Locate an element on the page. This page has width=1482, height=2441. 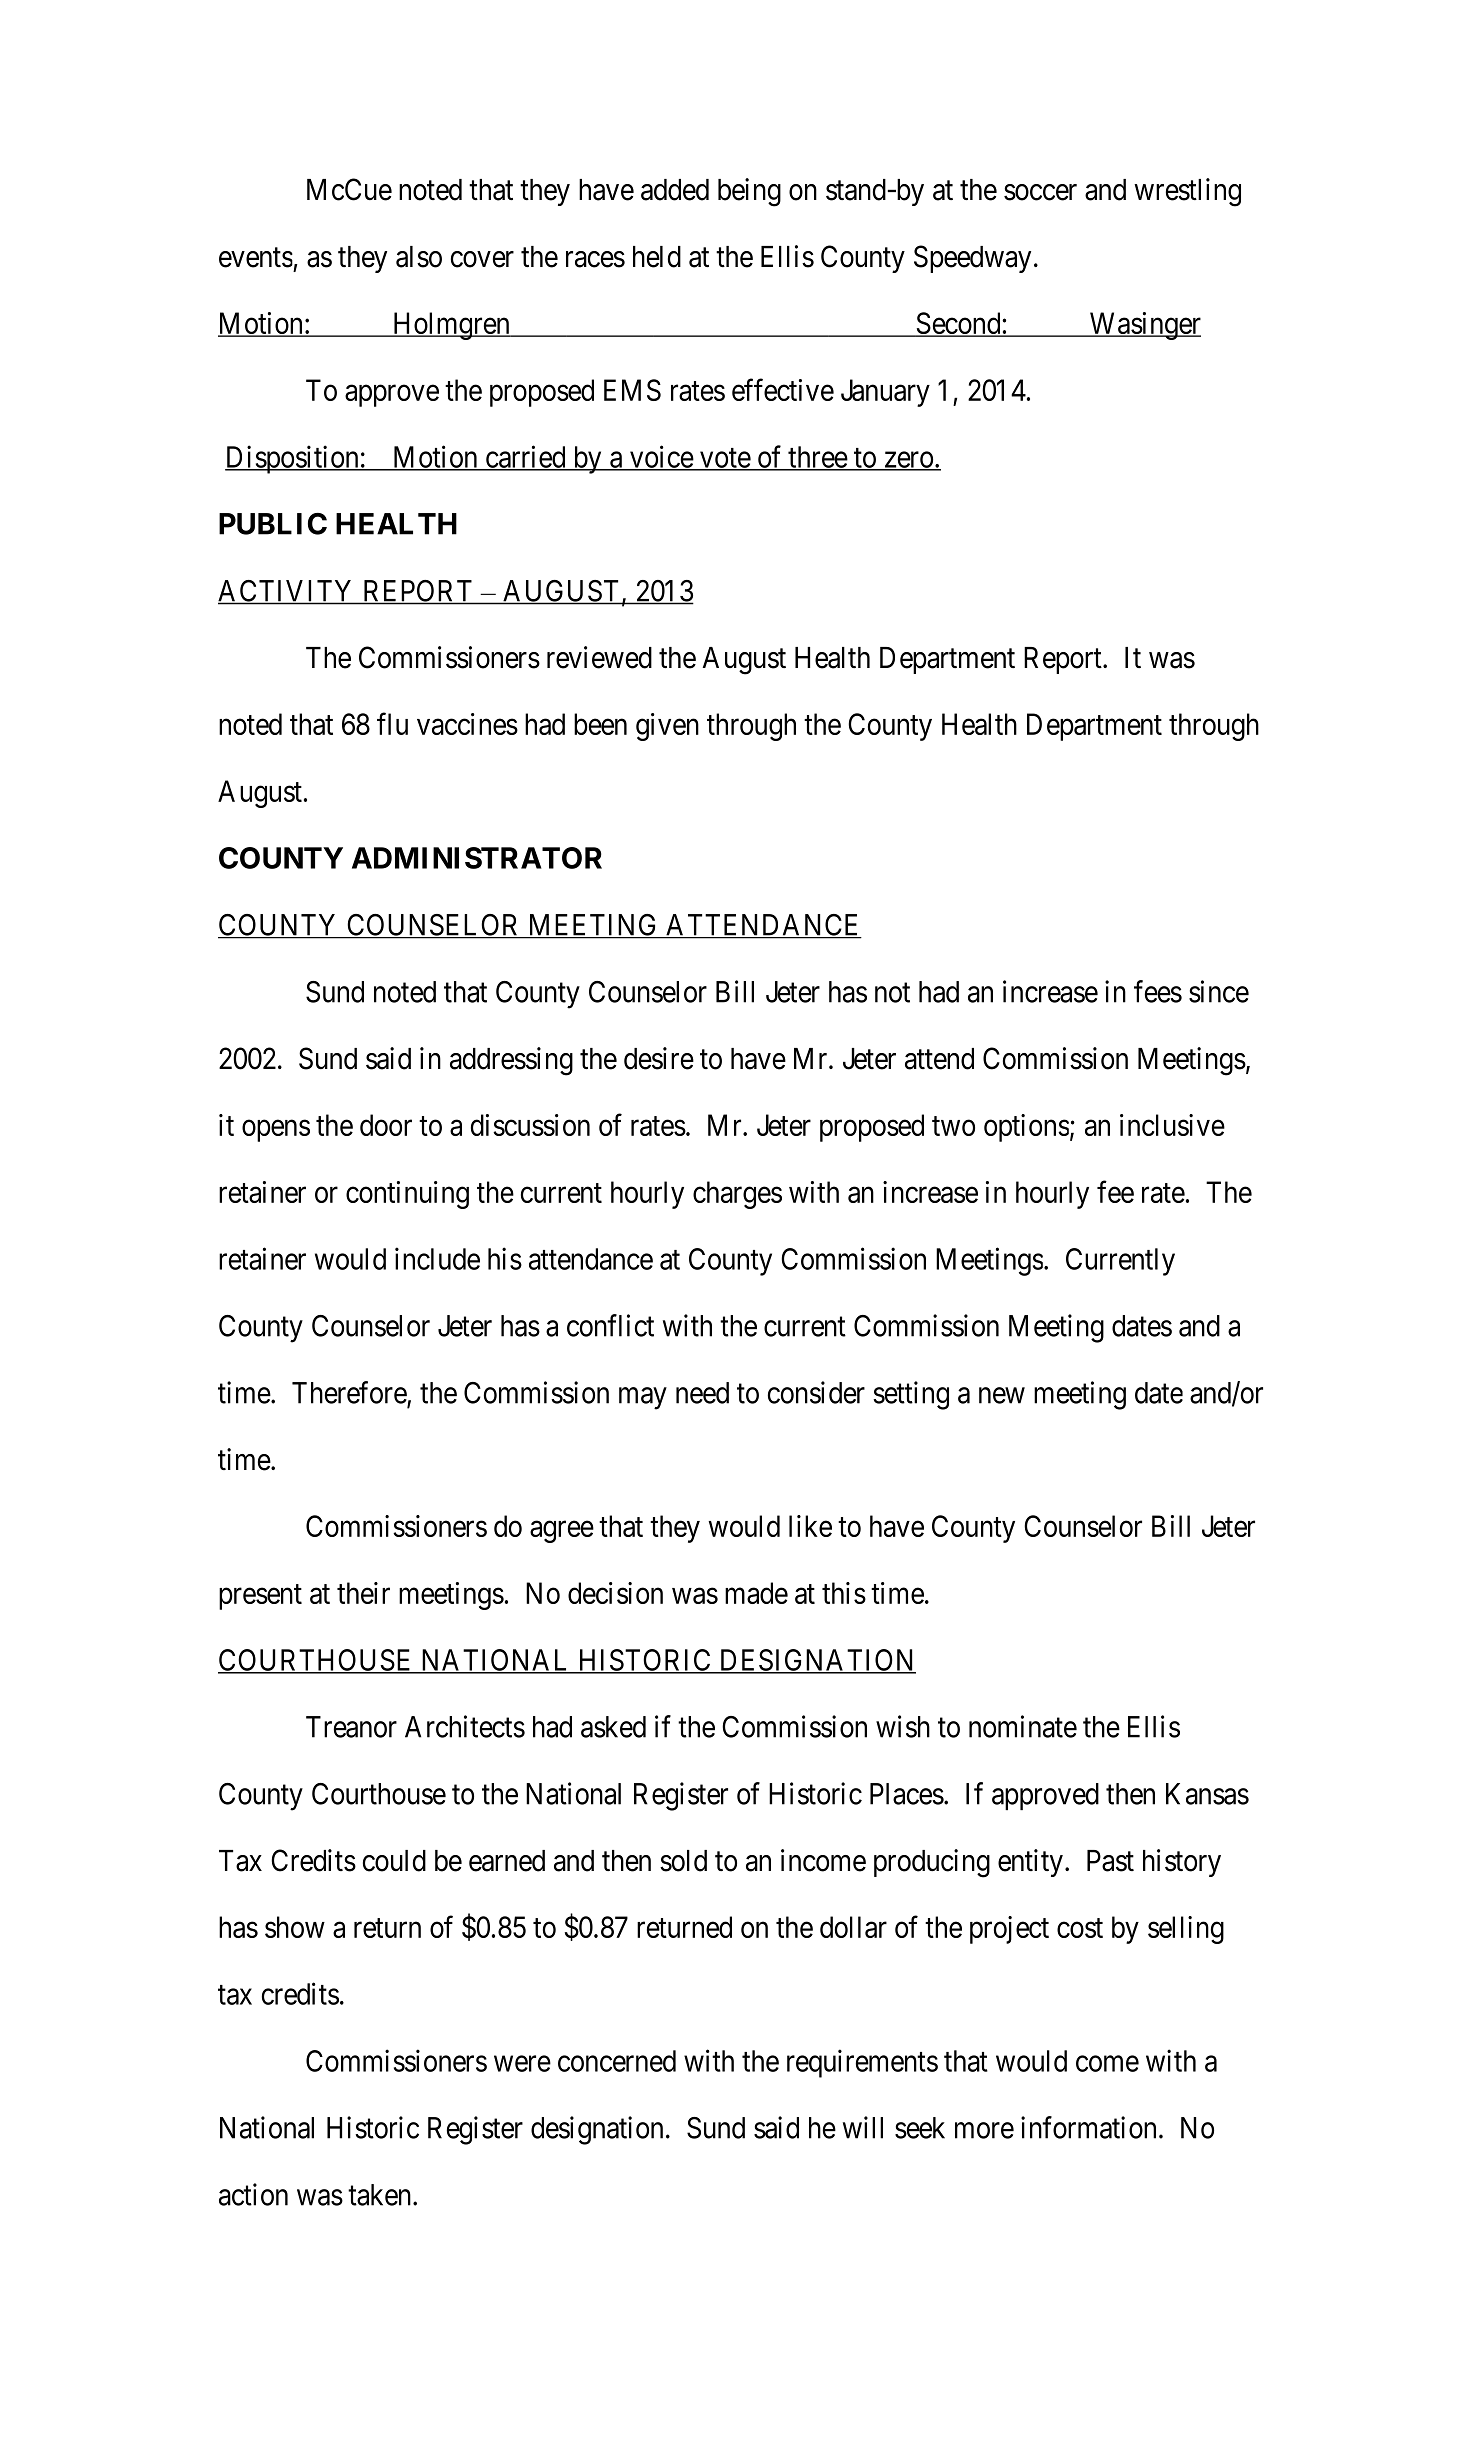
nominate is located at coordinates (1023, 1726).
